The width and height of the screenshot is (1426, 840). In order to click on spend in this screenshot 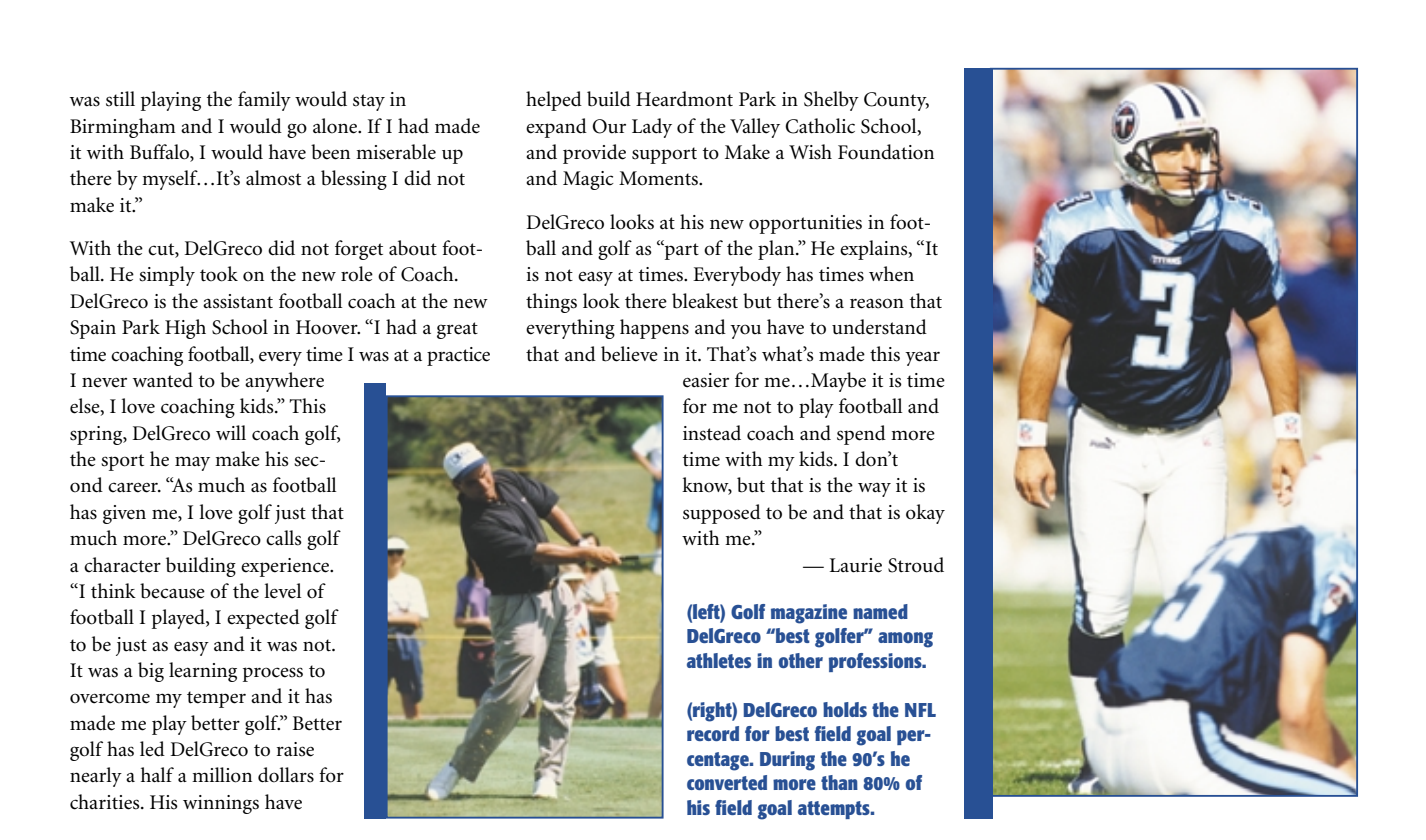, I will do `click(861, 435)`.
